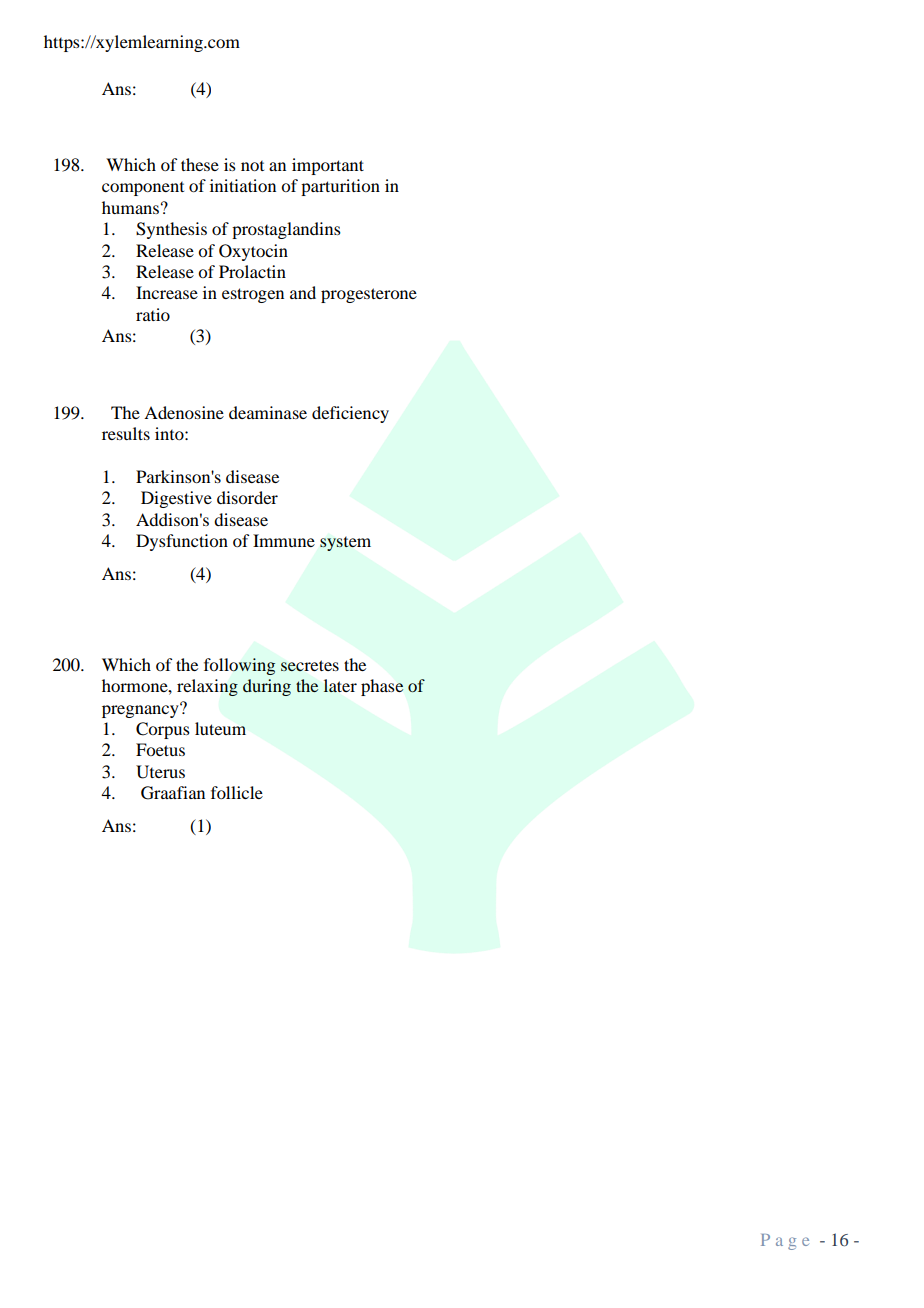  What do you see at coordinates (284, 540) in the document?
I see `Immune` at bounding box center [284, 540].
